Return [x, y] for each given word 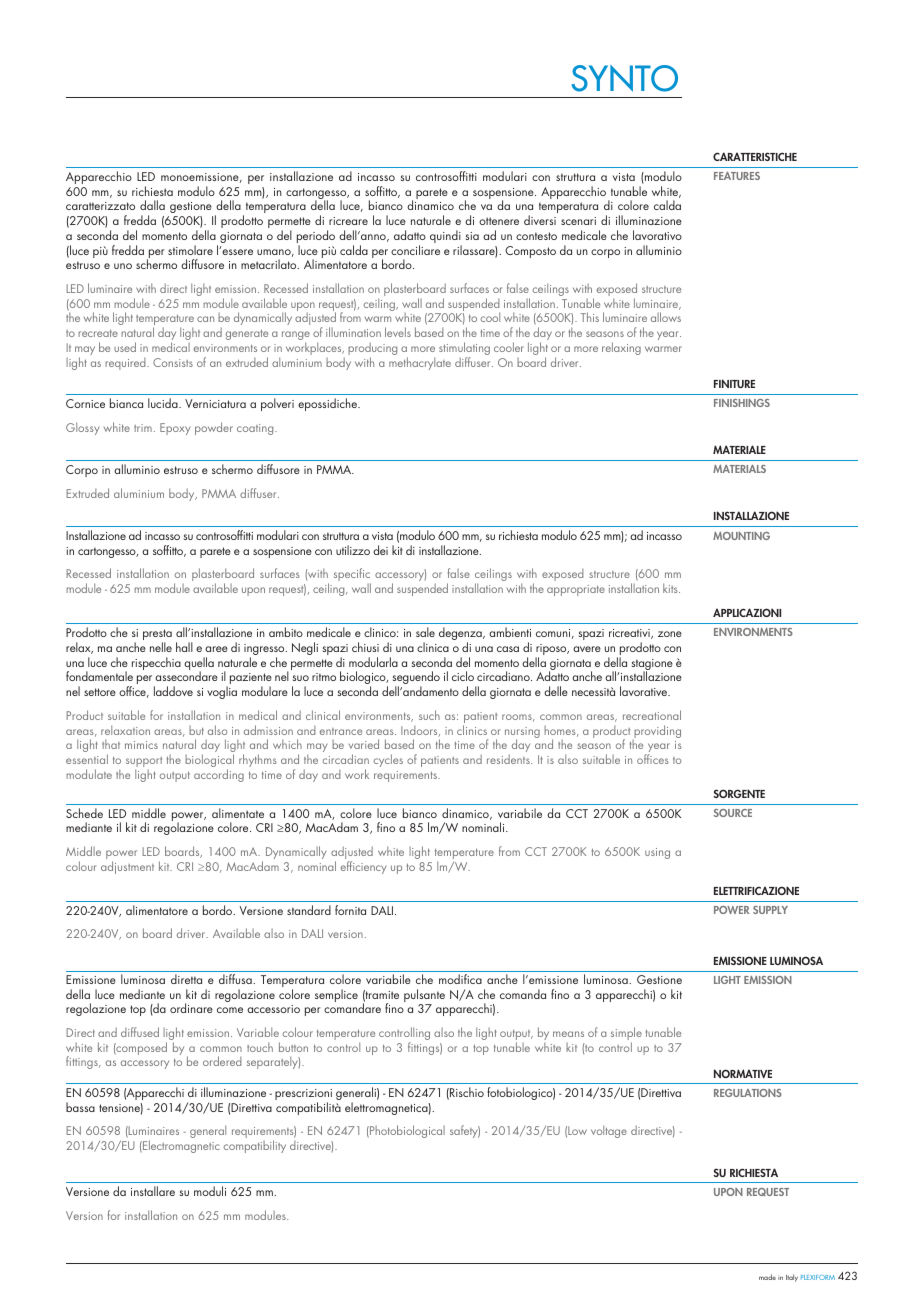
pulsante [424, 997]
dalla [152, 205]
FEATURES [737, 176]
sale [425, 632]
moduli [210, 1191]
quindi [446, 238]
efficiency [363, 867]
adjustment [127, 867]
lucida [164, 403]
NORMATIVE [743, 1073]
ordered [222, 1061]
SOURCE [733, 813]
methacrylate [420, 363]
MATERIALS [739, 469]
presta [157, 636]
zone [670, 634]
